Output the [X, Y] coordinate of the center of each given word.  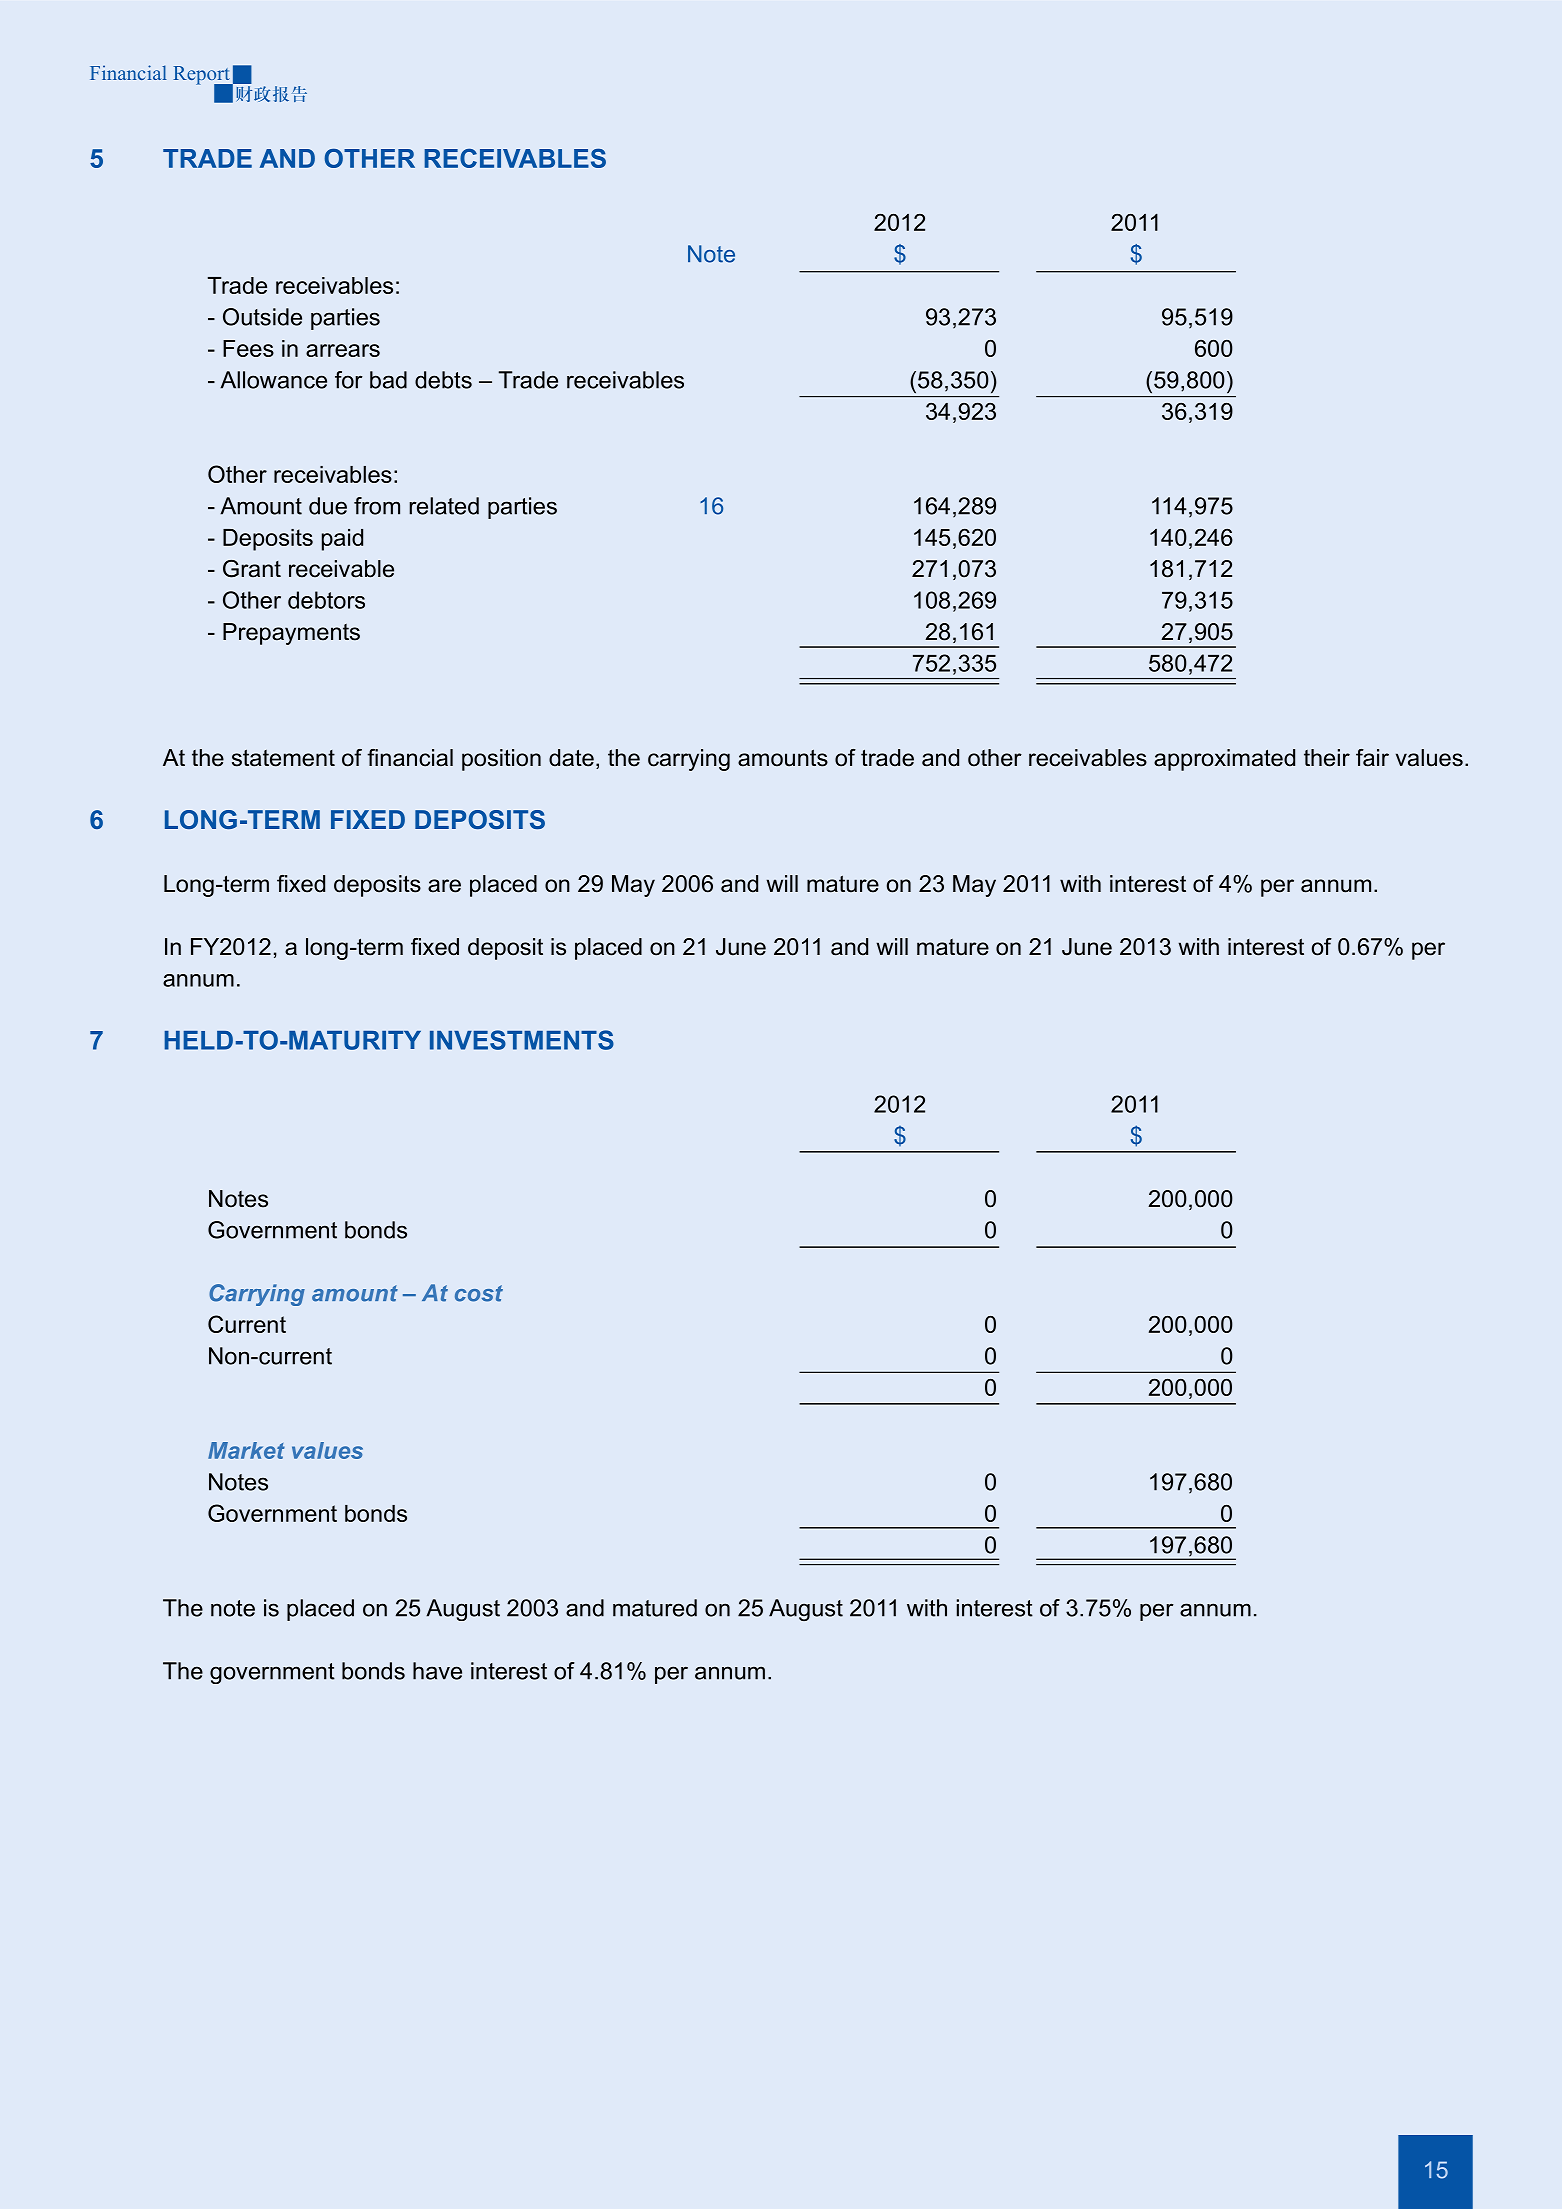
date [571, 758]
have [437, 1671]
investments [522, 1040]
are [444, 886]
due [328, 506]
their [1327, 758]
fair [1372, 758]
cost [479, 1293]
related [444, 506]
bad [388, 380]
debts [443, 380]
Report [202, 76]
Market [246, 1450]
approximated [1224, 760]
